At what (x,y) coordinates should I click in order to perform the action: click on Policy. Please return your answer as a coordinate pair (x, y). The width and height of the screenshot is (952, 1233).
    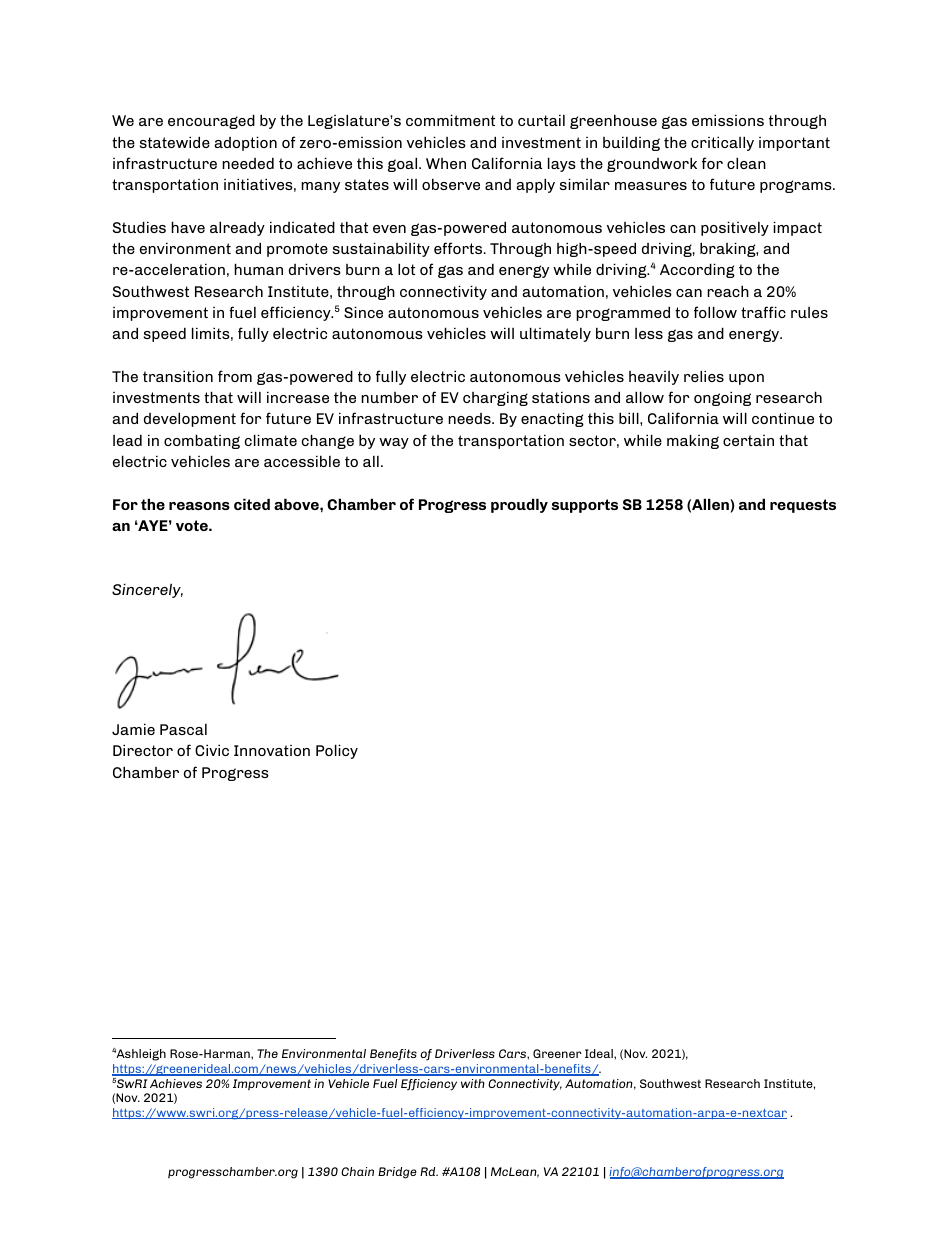
    Looking at the image, I should click on (337, 751).
